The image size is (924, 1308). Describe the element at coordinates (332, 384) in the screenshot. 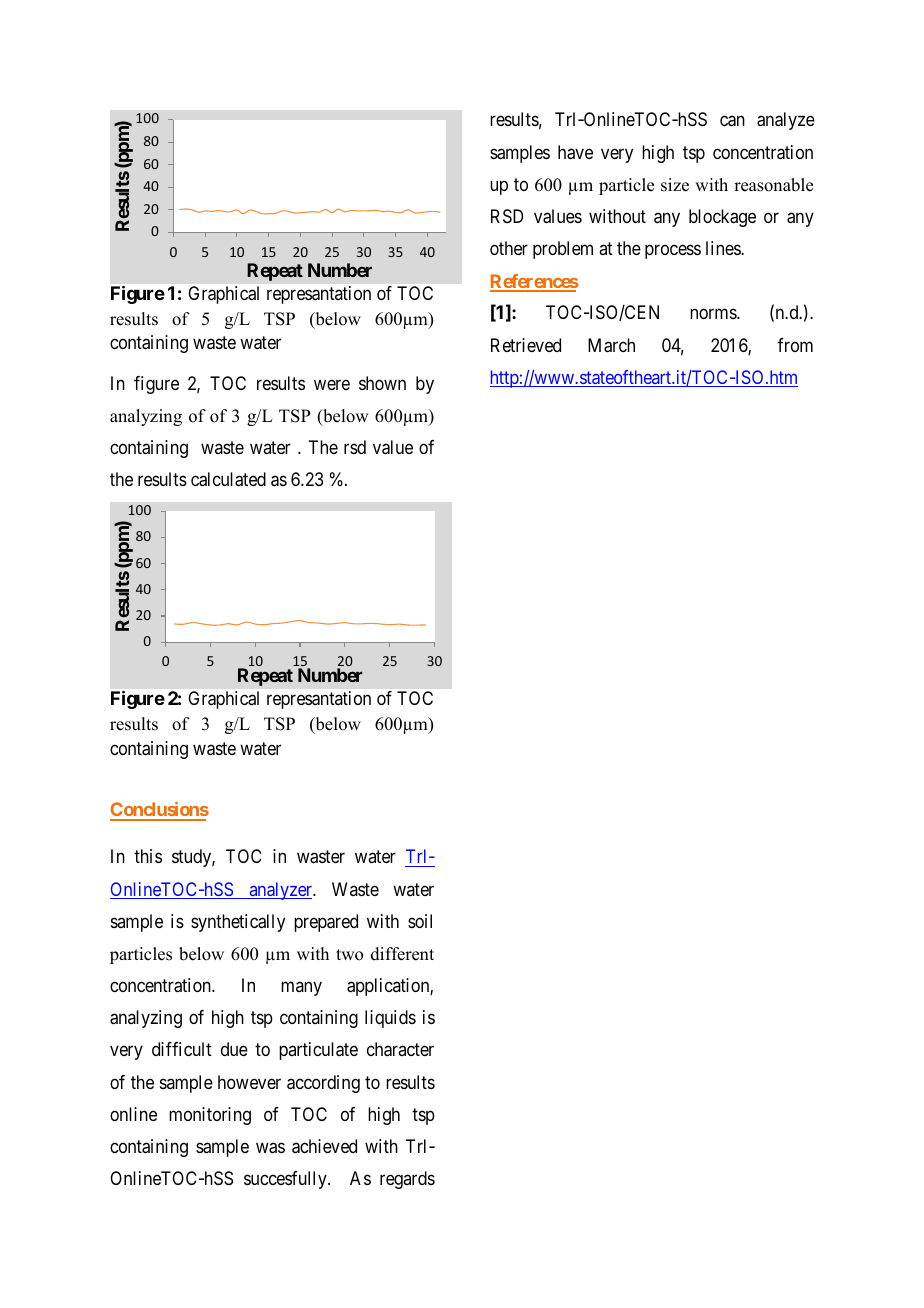

I see `were` at that location.
